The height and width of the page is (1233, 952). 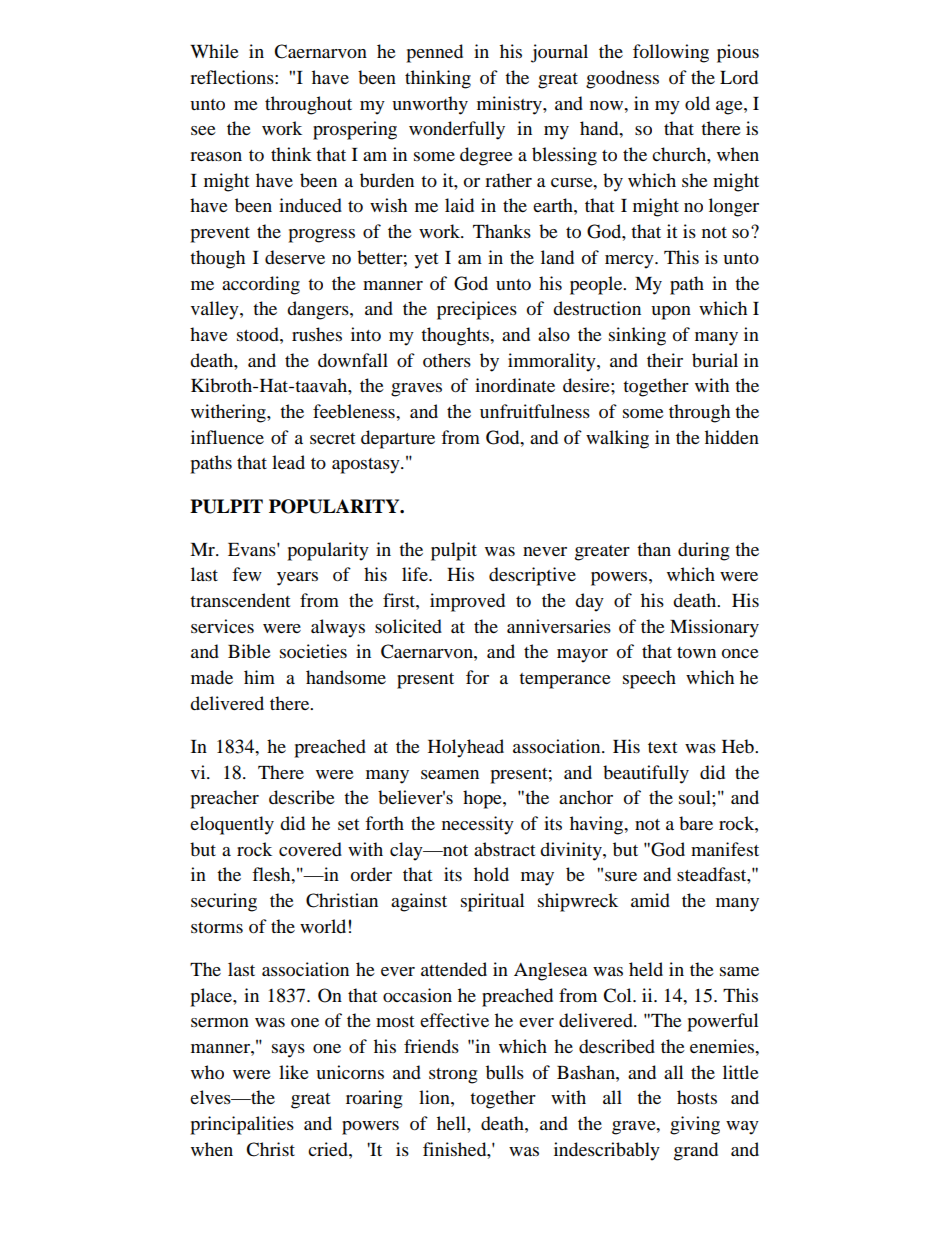 I want to click on text, so click(x=662, y=747).
